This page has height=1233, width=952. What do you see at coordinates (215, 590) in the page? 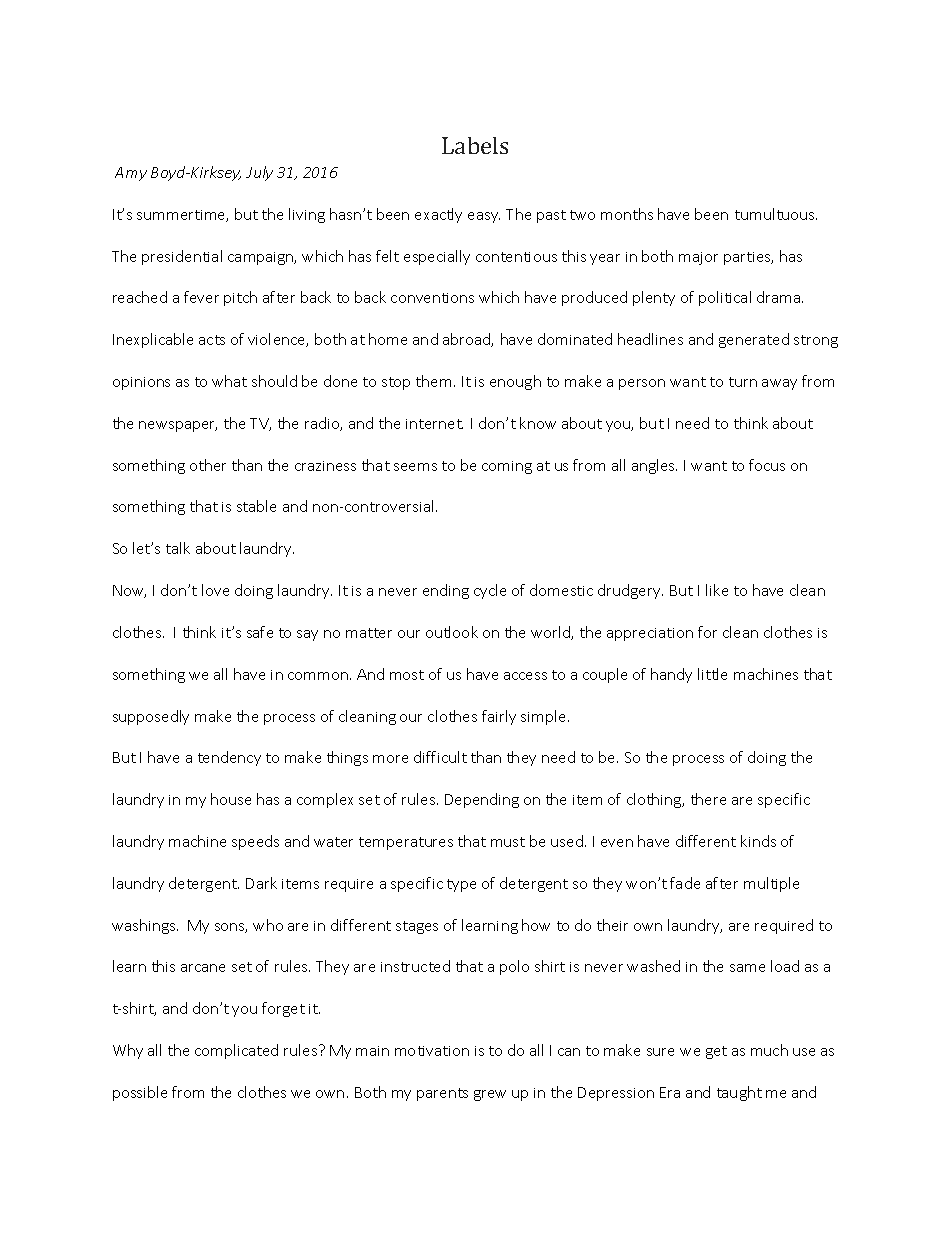
I see `love` at bounding box center [215, 590].
